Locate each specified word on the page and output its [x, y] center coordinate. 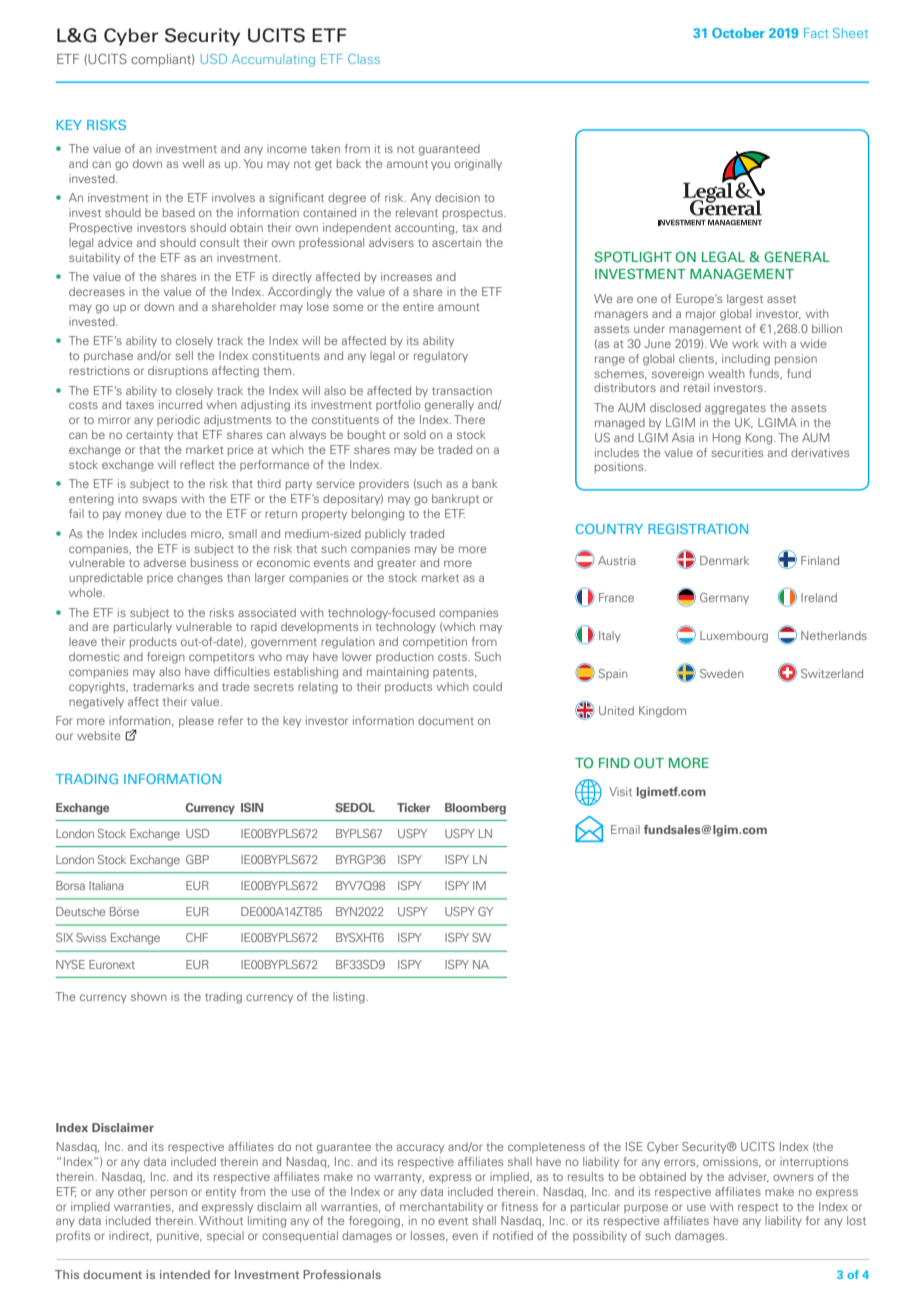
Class [364, 59]
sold [415, 434]
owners [793, 1177]
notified [513, 1235]
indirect [130, 1236]
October [738, 33]
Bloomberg [475, 809]
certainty [149, 435]
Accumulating [273, 60]
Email [625, 829]
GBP [197, 859]
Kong [760, 439]
